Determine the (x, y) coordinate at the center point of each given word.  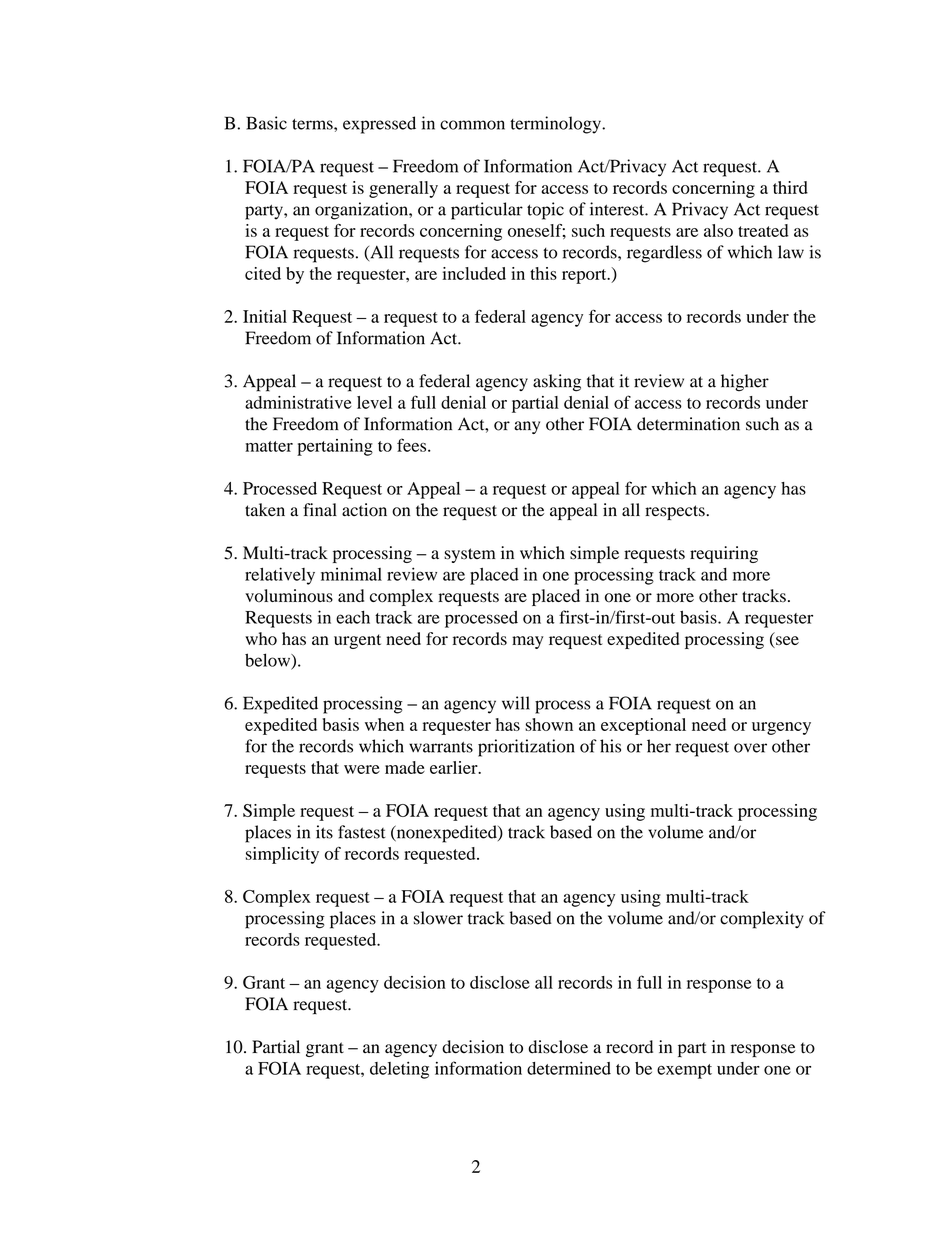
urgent (357, 641)
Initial (265, 316)
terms (313, 124)
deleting (399, 1070)
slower (438, 918)
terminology (556, 125)
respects (676, 512)
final (320, 509)
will (516, 703)
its (324, 832)
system (470, 555)
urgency (781, 728)
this (543, 273)
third (790, 187)
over (750, 748)
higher (745, 383)
